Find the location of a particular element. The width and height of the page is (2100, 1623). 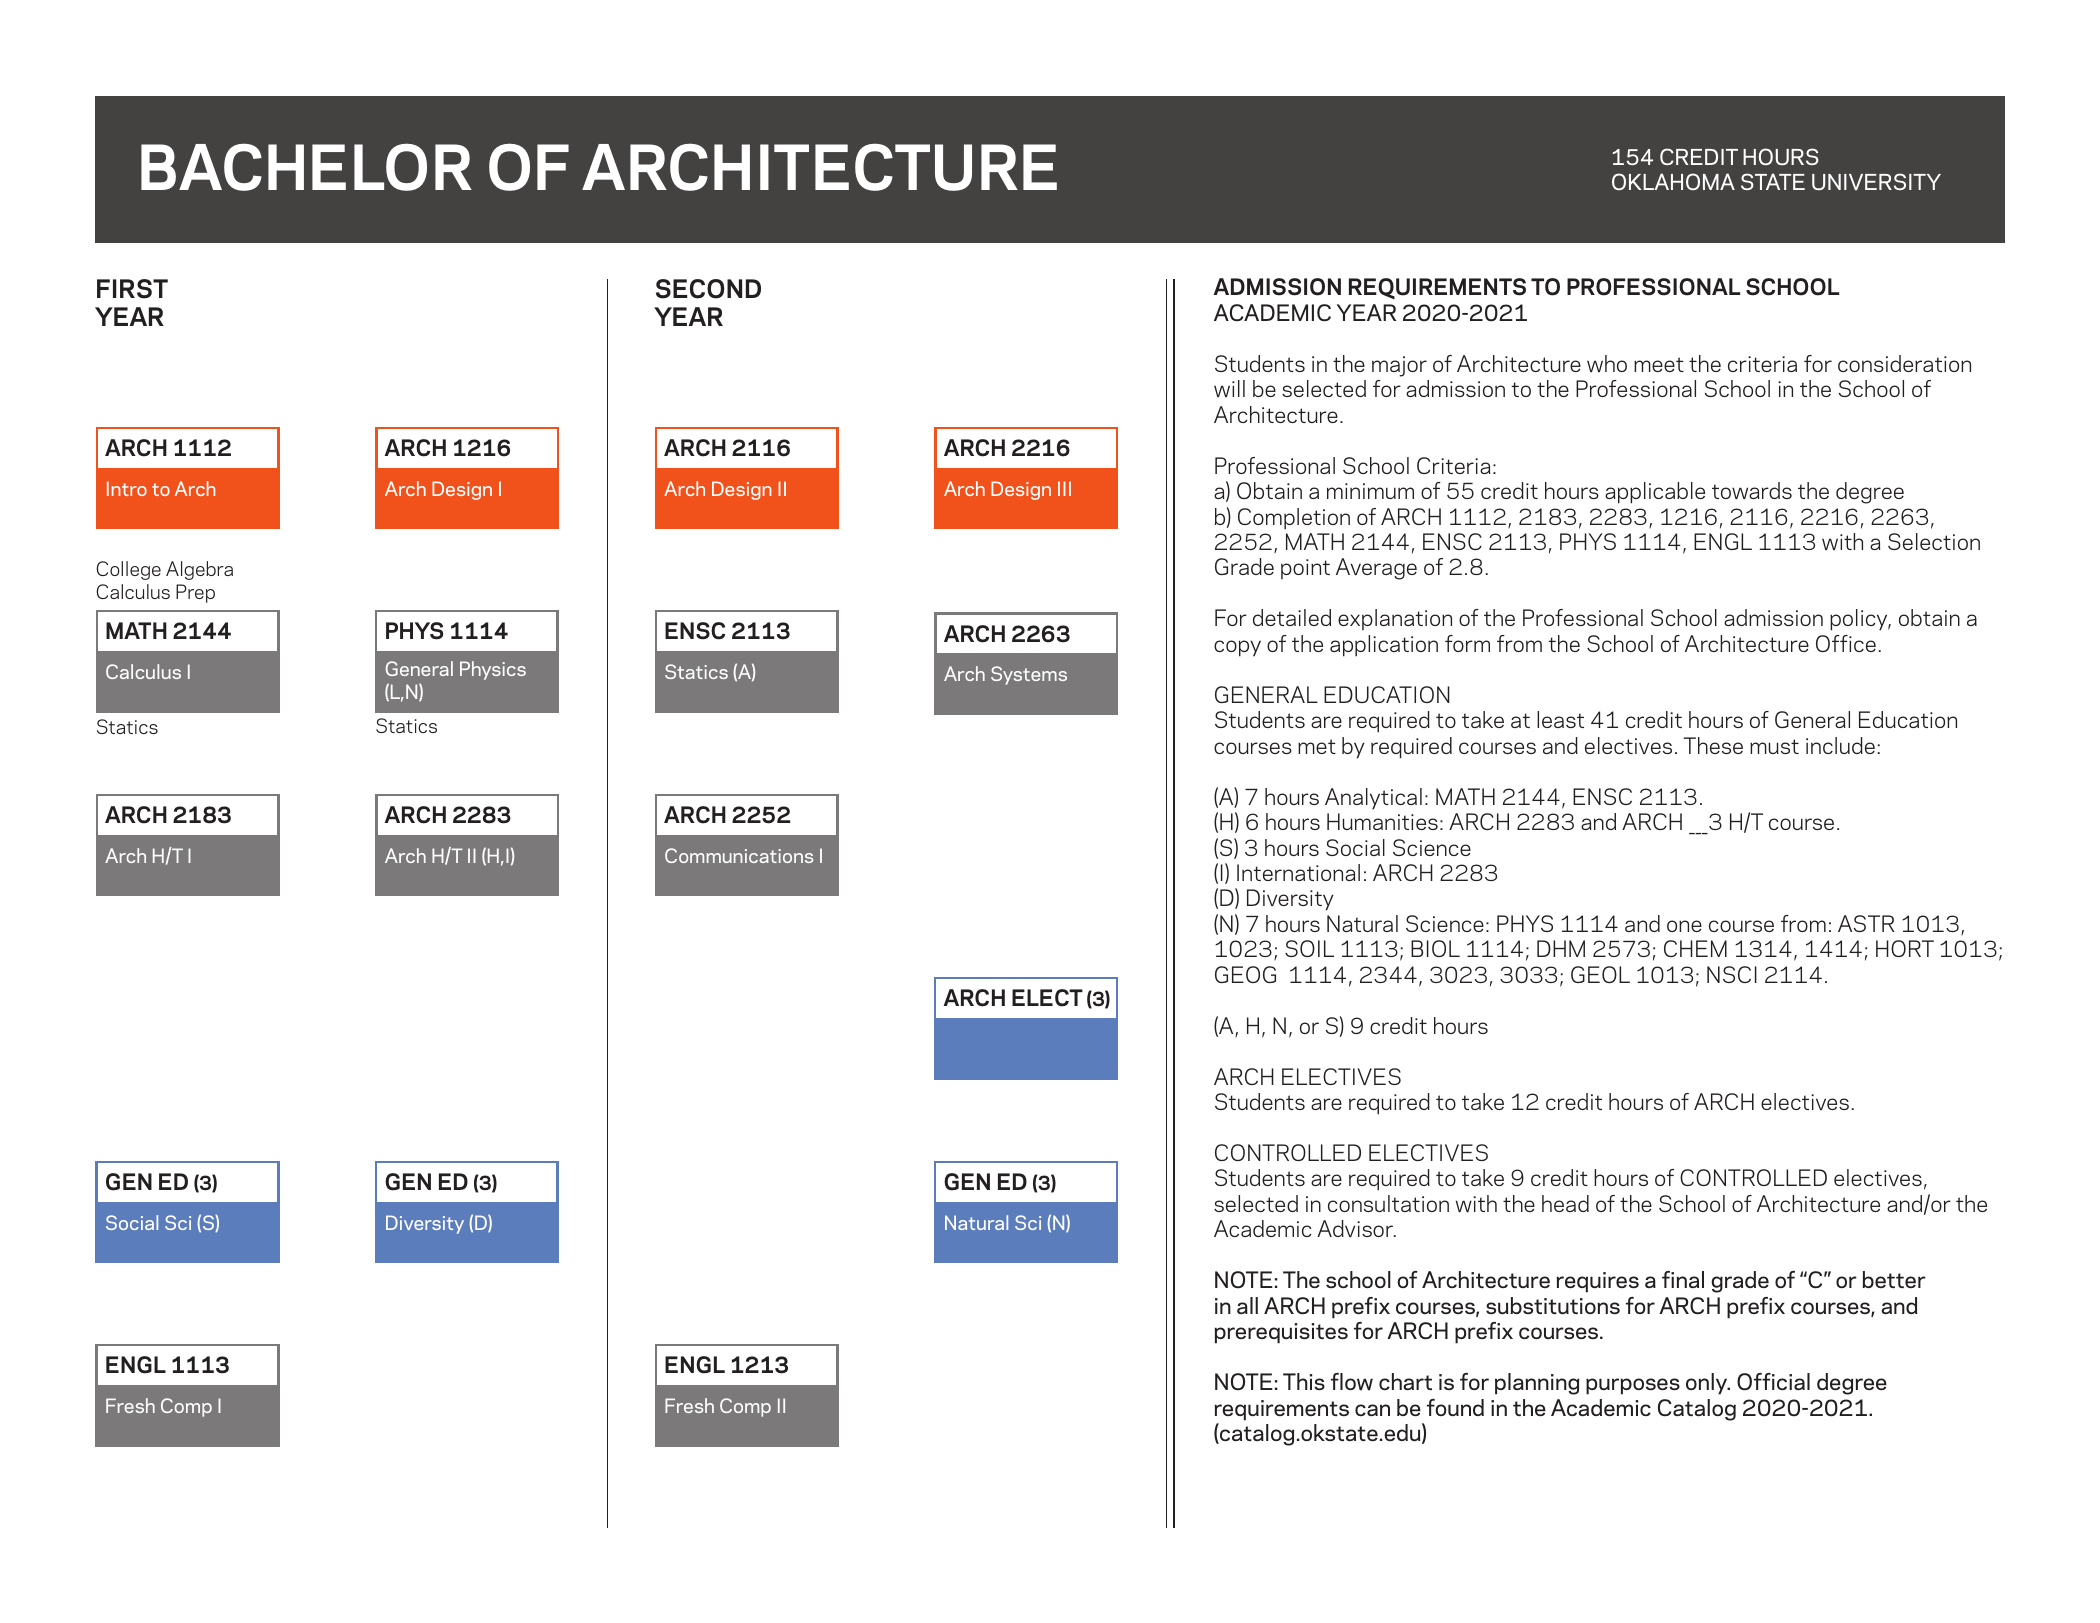

SECOND is located at coordinates (708, 289).
